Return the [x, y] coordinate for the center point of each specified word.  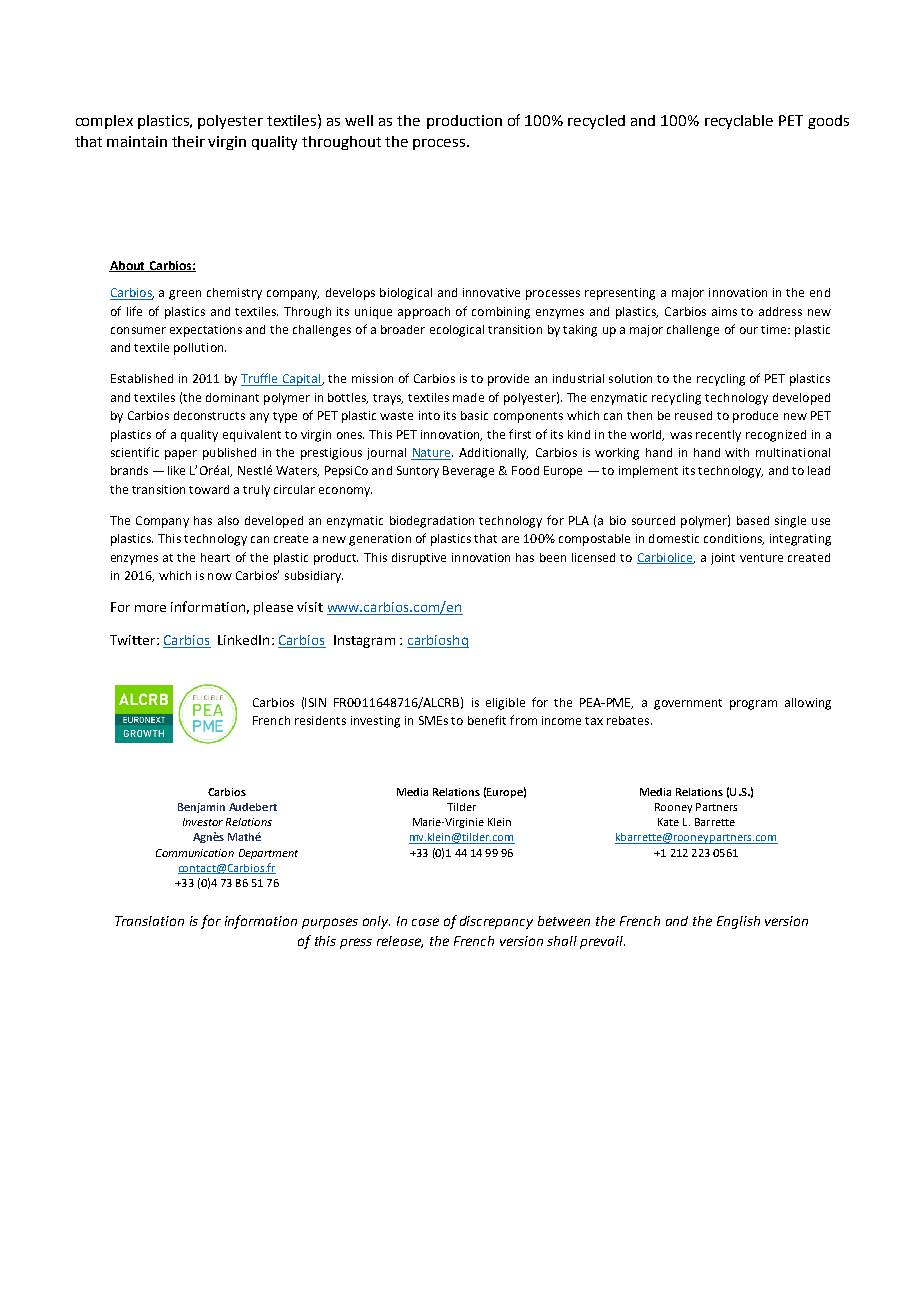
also [228, 520]
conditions [734, 539]
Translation [149, 921]
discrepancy [496, 922]
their [188, 141]
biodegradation [432, 522]
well [359, 120]
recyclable [739, 122]
